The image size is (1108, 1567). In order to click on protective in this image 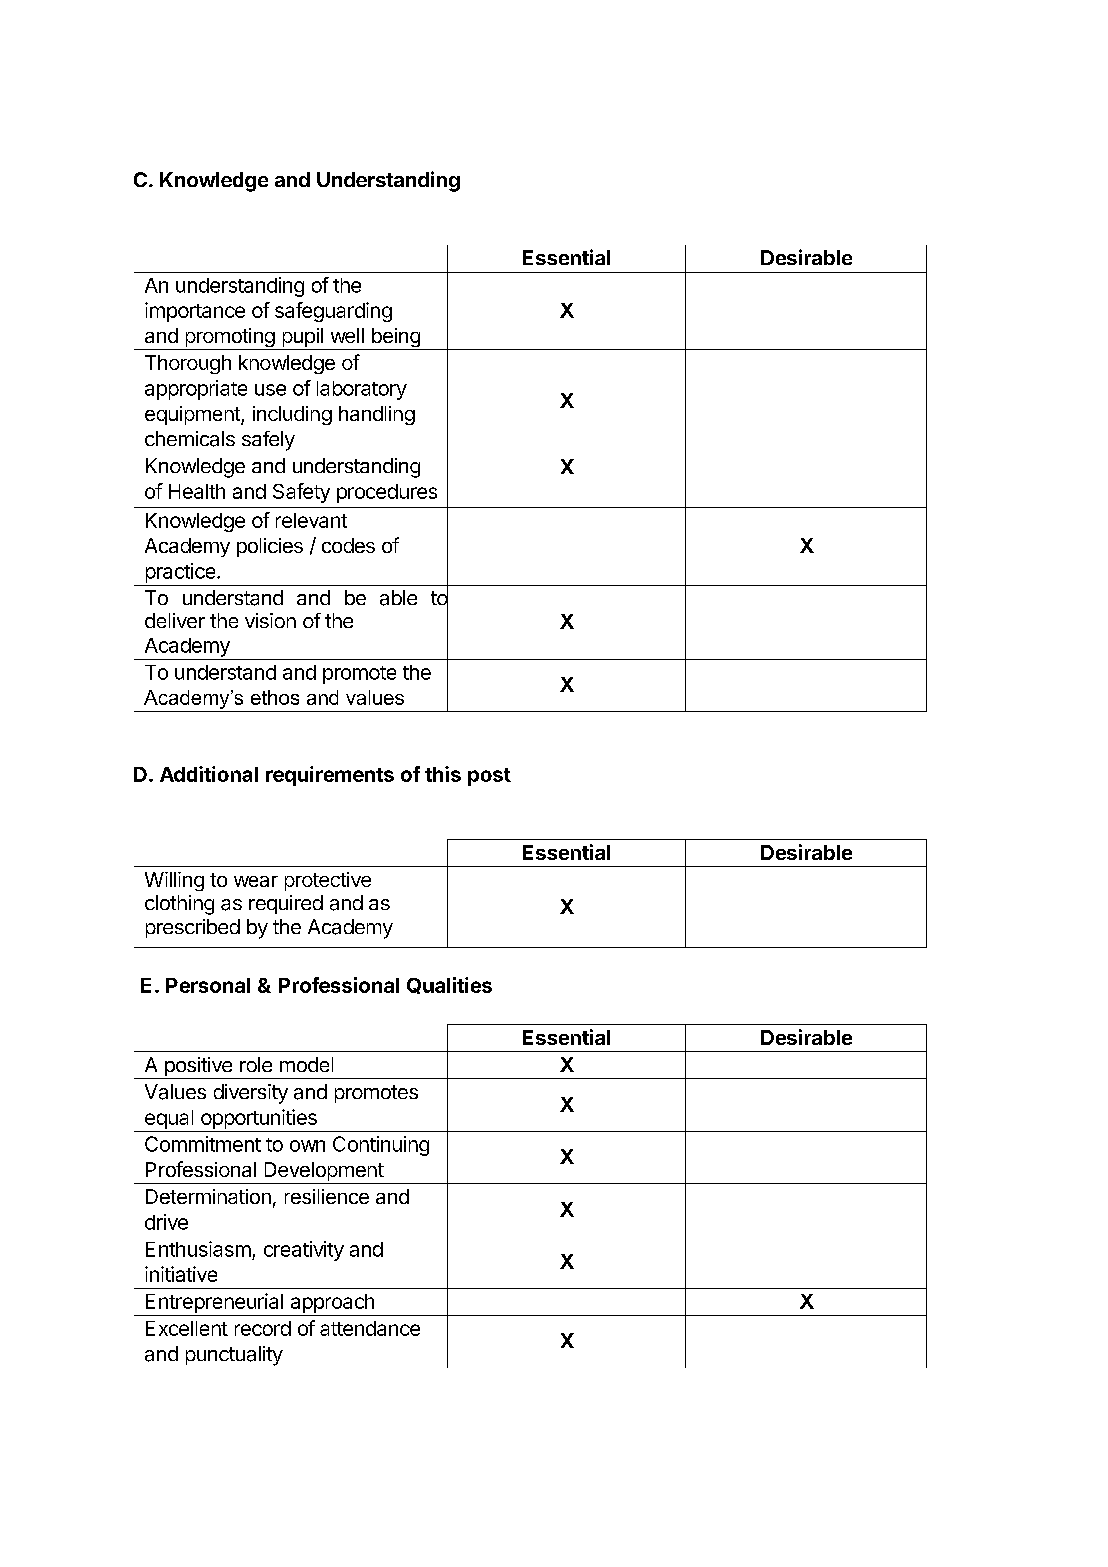, I will do `click(328, 881)`.
